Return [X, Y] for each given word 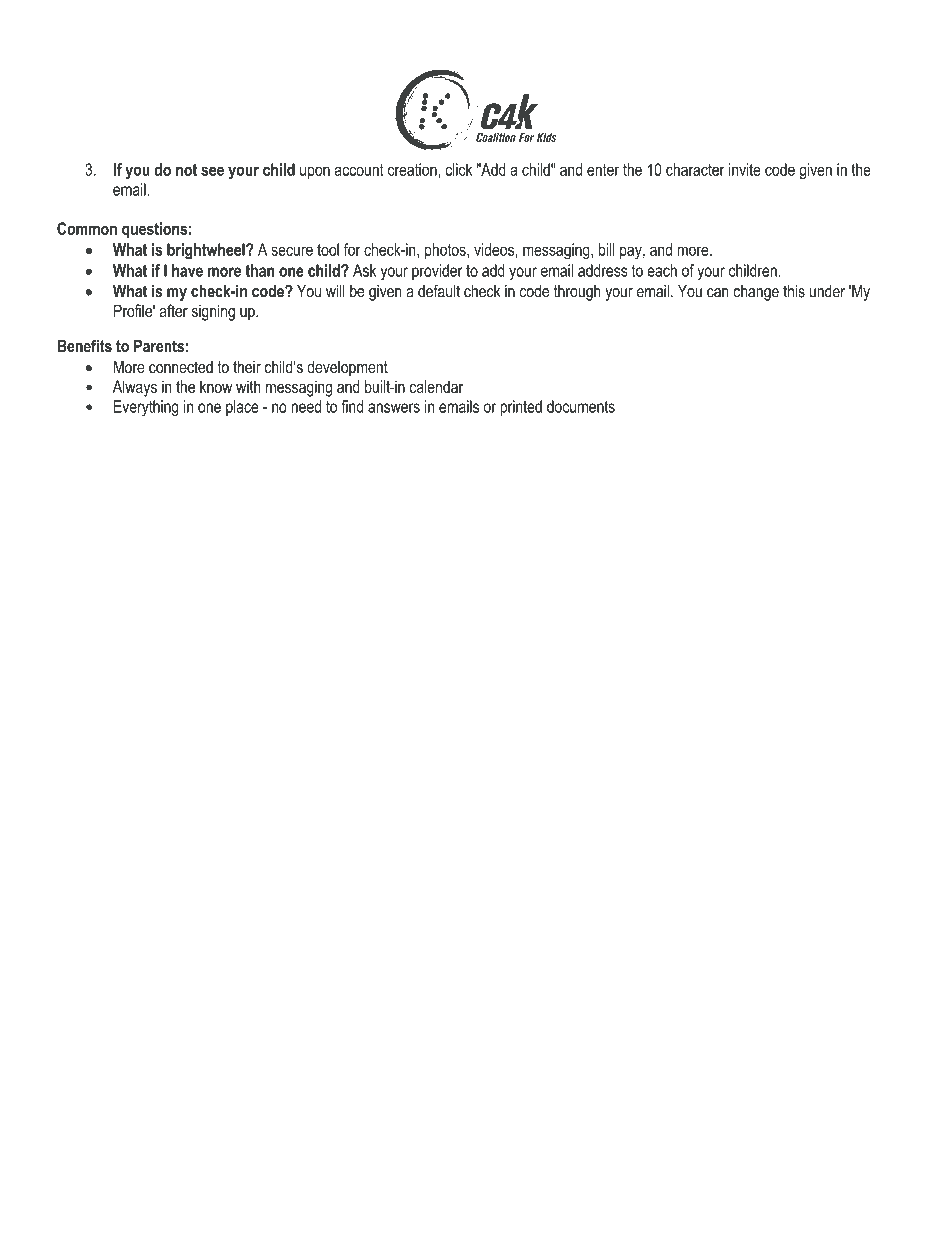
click [458, 169]
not [186, 170]
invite [745, 169]
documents [581, 406]
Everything [146, 408]
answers [394, 408]
